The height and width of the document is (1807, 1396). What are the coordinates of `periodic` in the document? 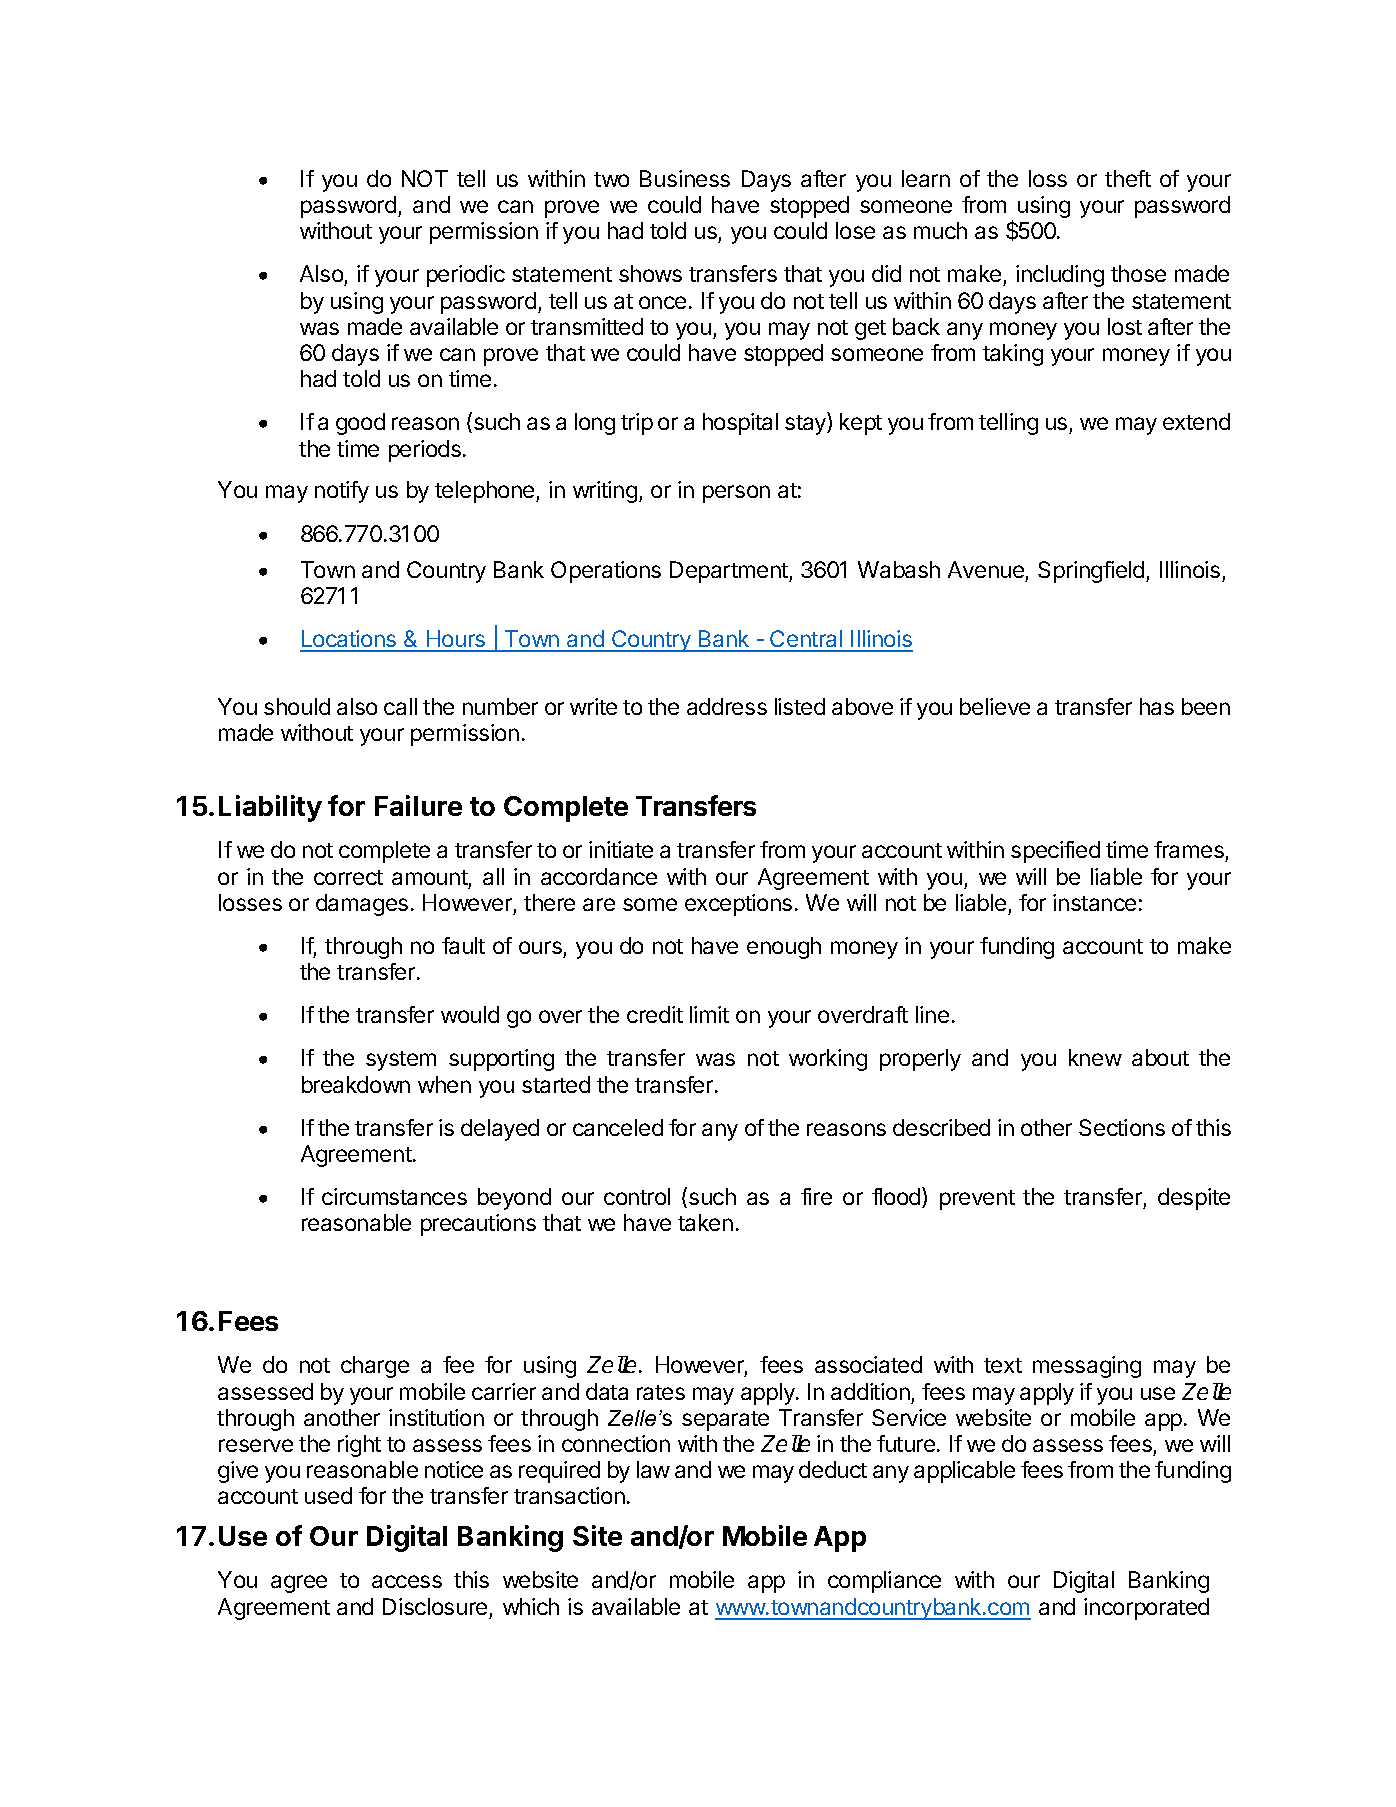 It's located at (466, 276).
